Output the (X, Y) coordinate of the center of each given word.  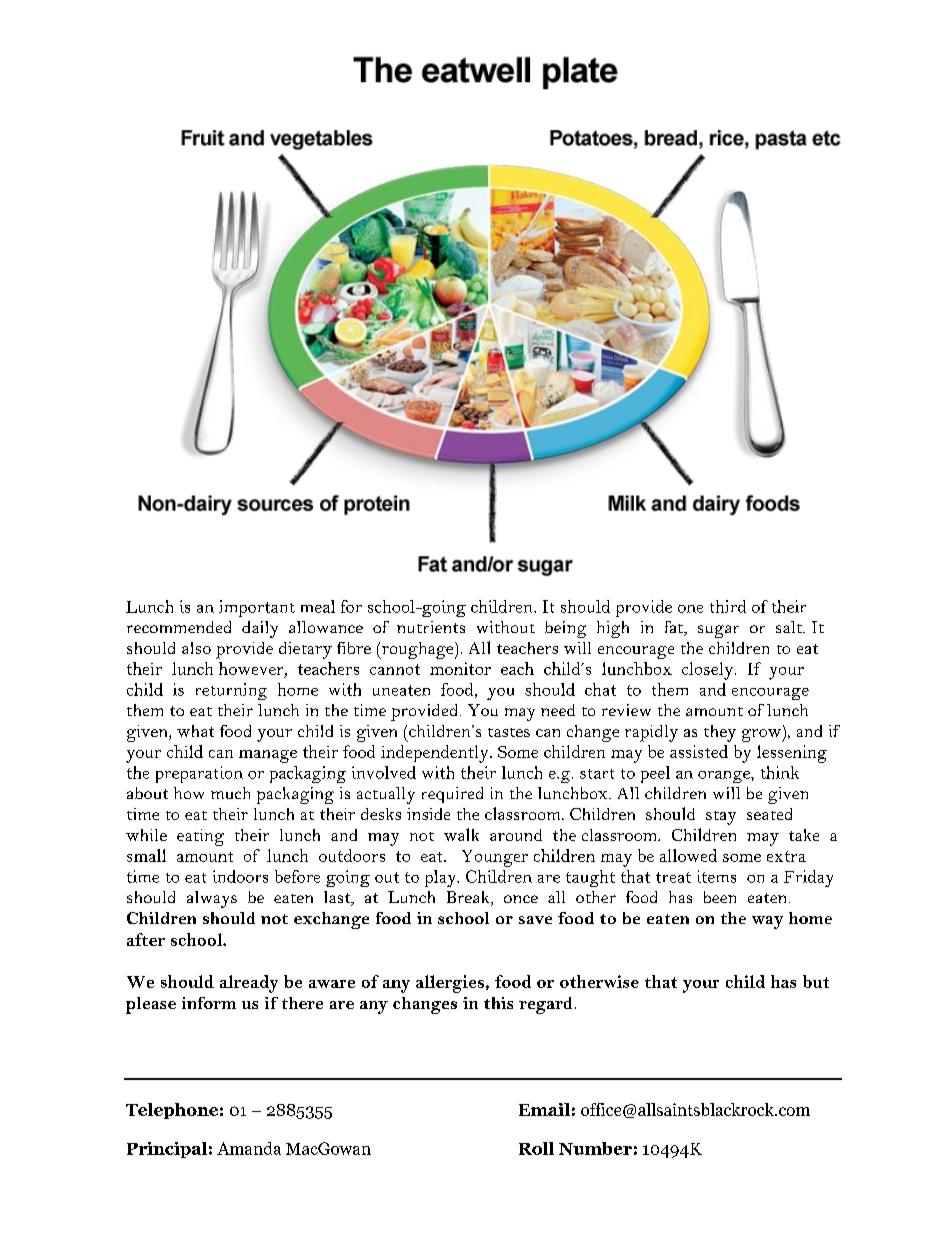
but (816, 981)
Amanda (249, 1148)
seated (769, 814)
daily (260, 629)
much (230, 793)
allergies (450, 984)
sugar (718, 631)
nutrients (431, 627)
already (249, 984)
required (452, 795)
